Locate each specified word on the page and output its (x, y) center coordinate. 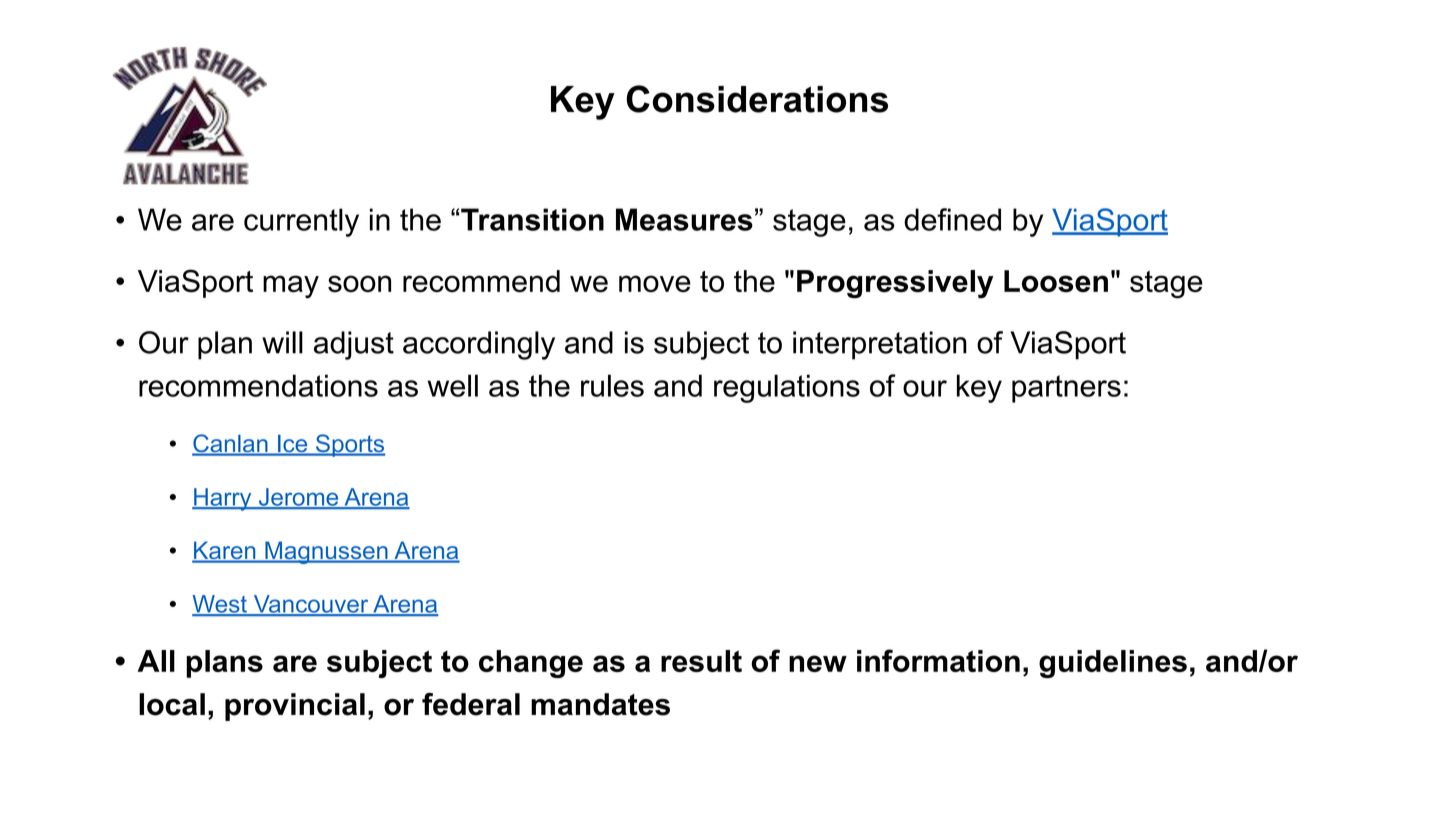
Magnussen (326, 552)
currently (301, 222)
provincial (295, 707)
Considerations (757, 99)
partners (1066, 389)
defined (952, 219)
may (291, 287)
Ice (293, 445)
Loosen (1056, 281)
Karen (225, 551)
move (655, 283)
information (938, 660)
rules (612, 385)
